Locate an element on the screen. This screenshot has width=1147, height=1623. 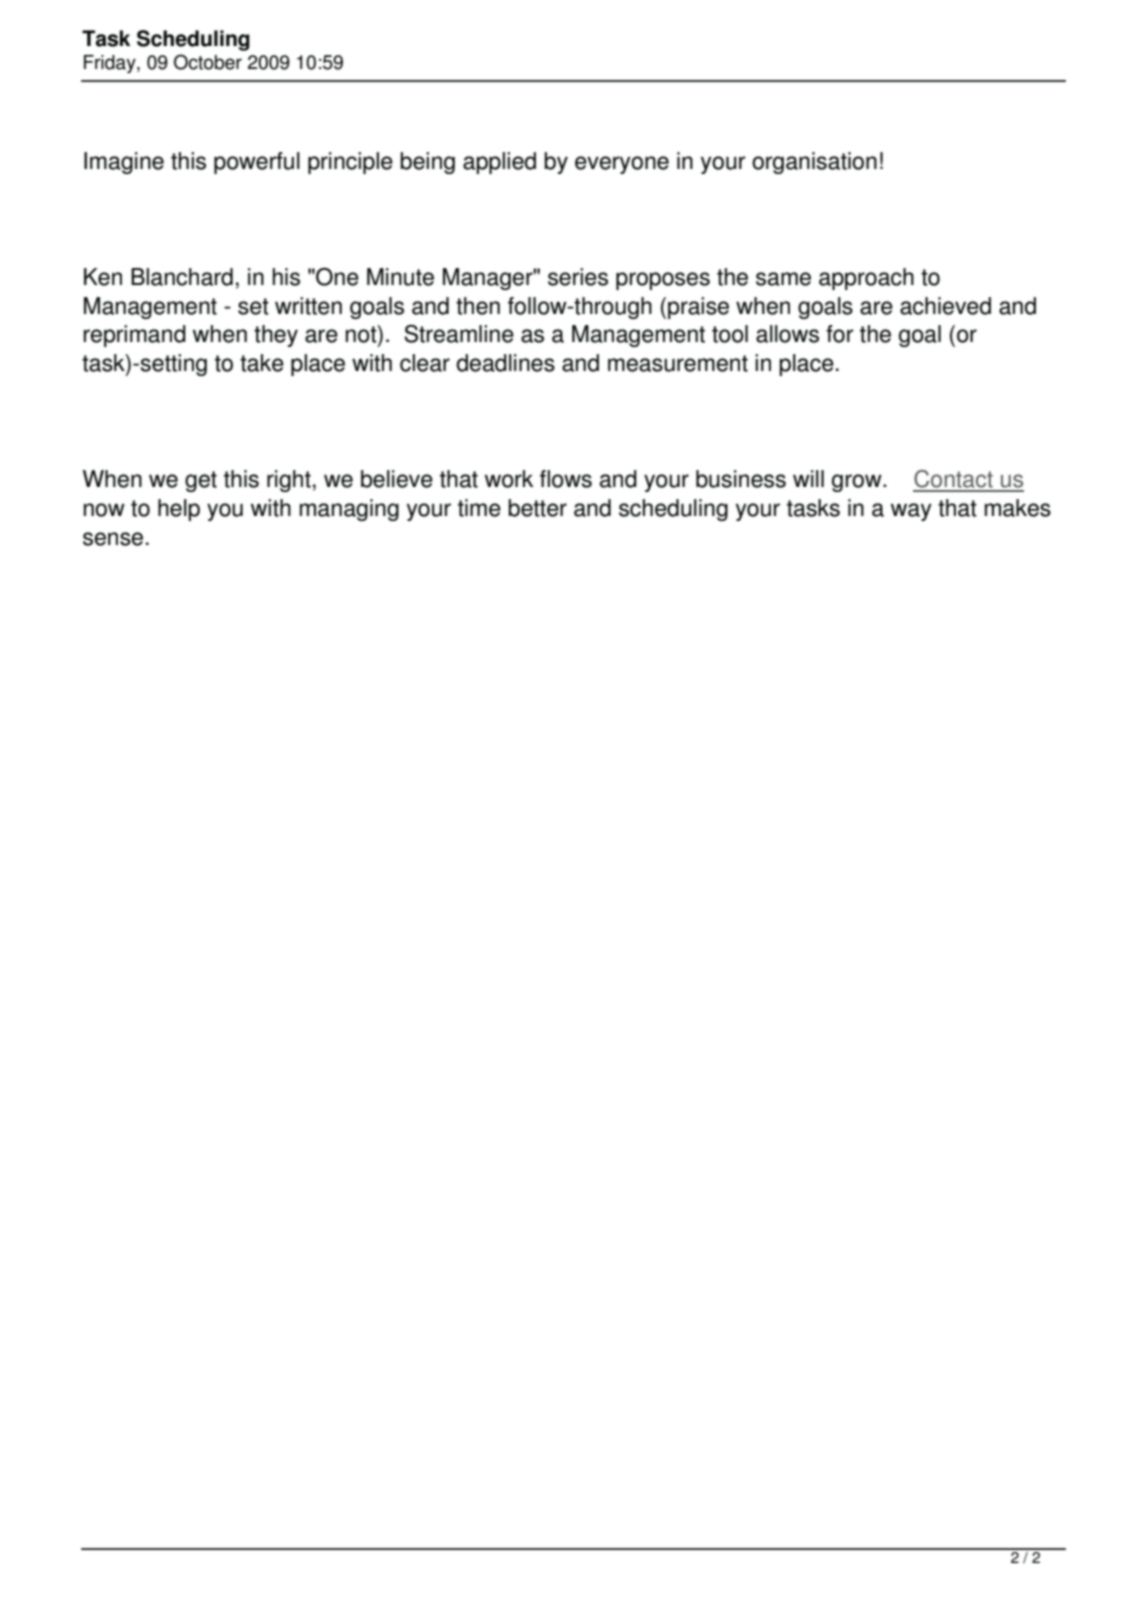
help is located at coordinates (179, 510).
